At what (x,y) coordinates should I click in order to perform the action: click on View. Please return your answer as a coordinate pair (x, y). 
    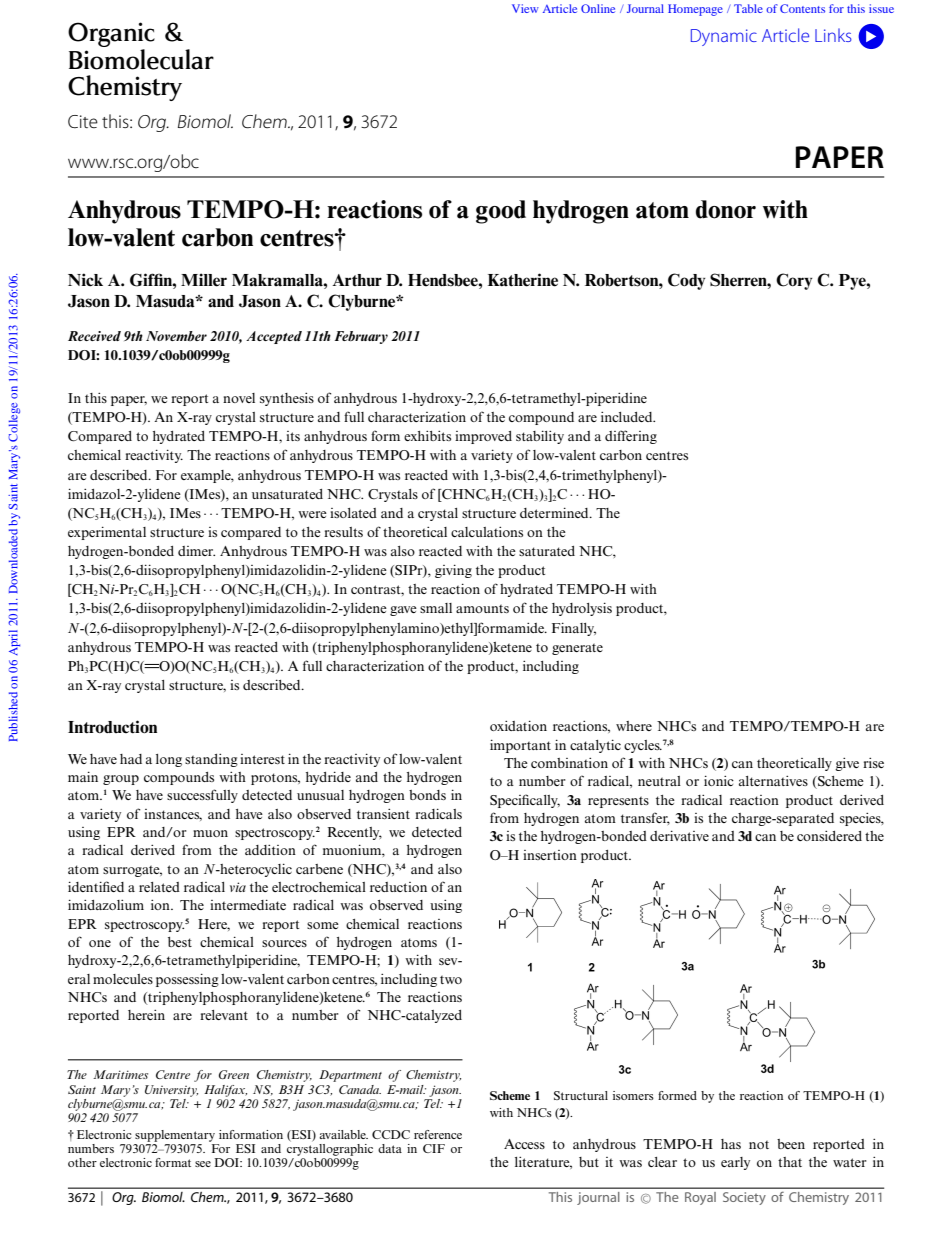
    Looking at the image, I should click on (525, 8).
